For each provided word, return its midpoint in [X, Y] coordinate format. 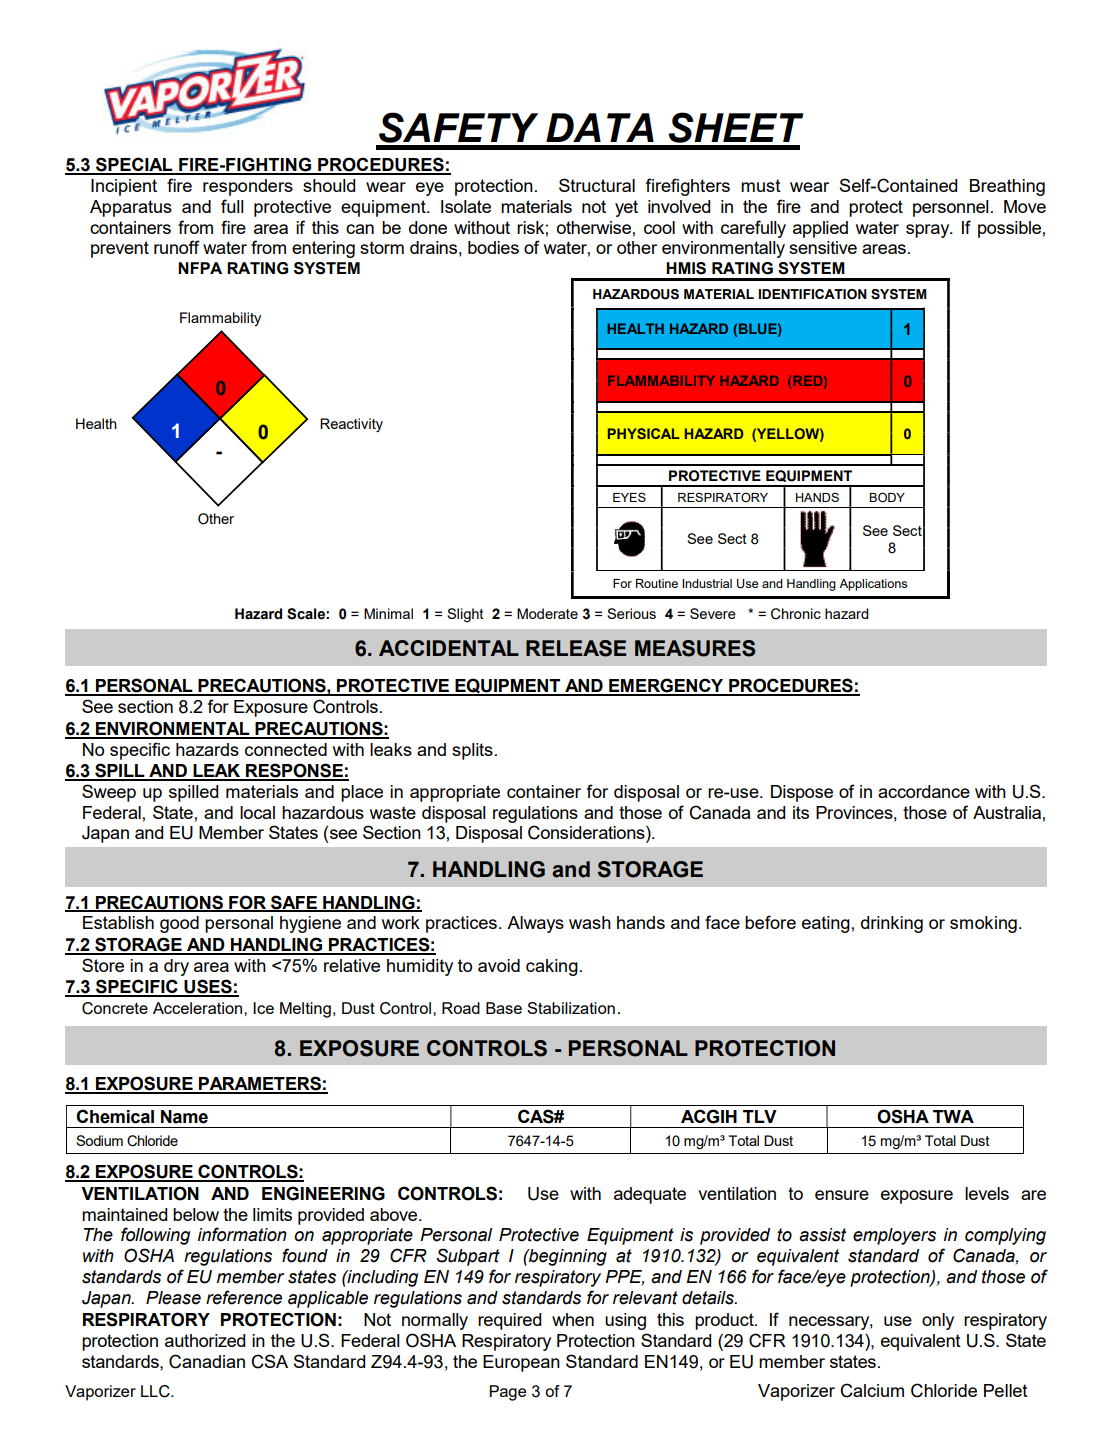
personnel [951, 208]
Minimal [388, 613]
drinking [892, 924]
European [521, 1363]
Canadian [207, 1361]
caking [552, 967]
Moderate [547, 613]
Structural [597, 185]
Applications [873, 585]
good [179, 924]
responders [248, 187]
